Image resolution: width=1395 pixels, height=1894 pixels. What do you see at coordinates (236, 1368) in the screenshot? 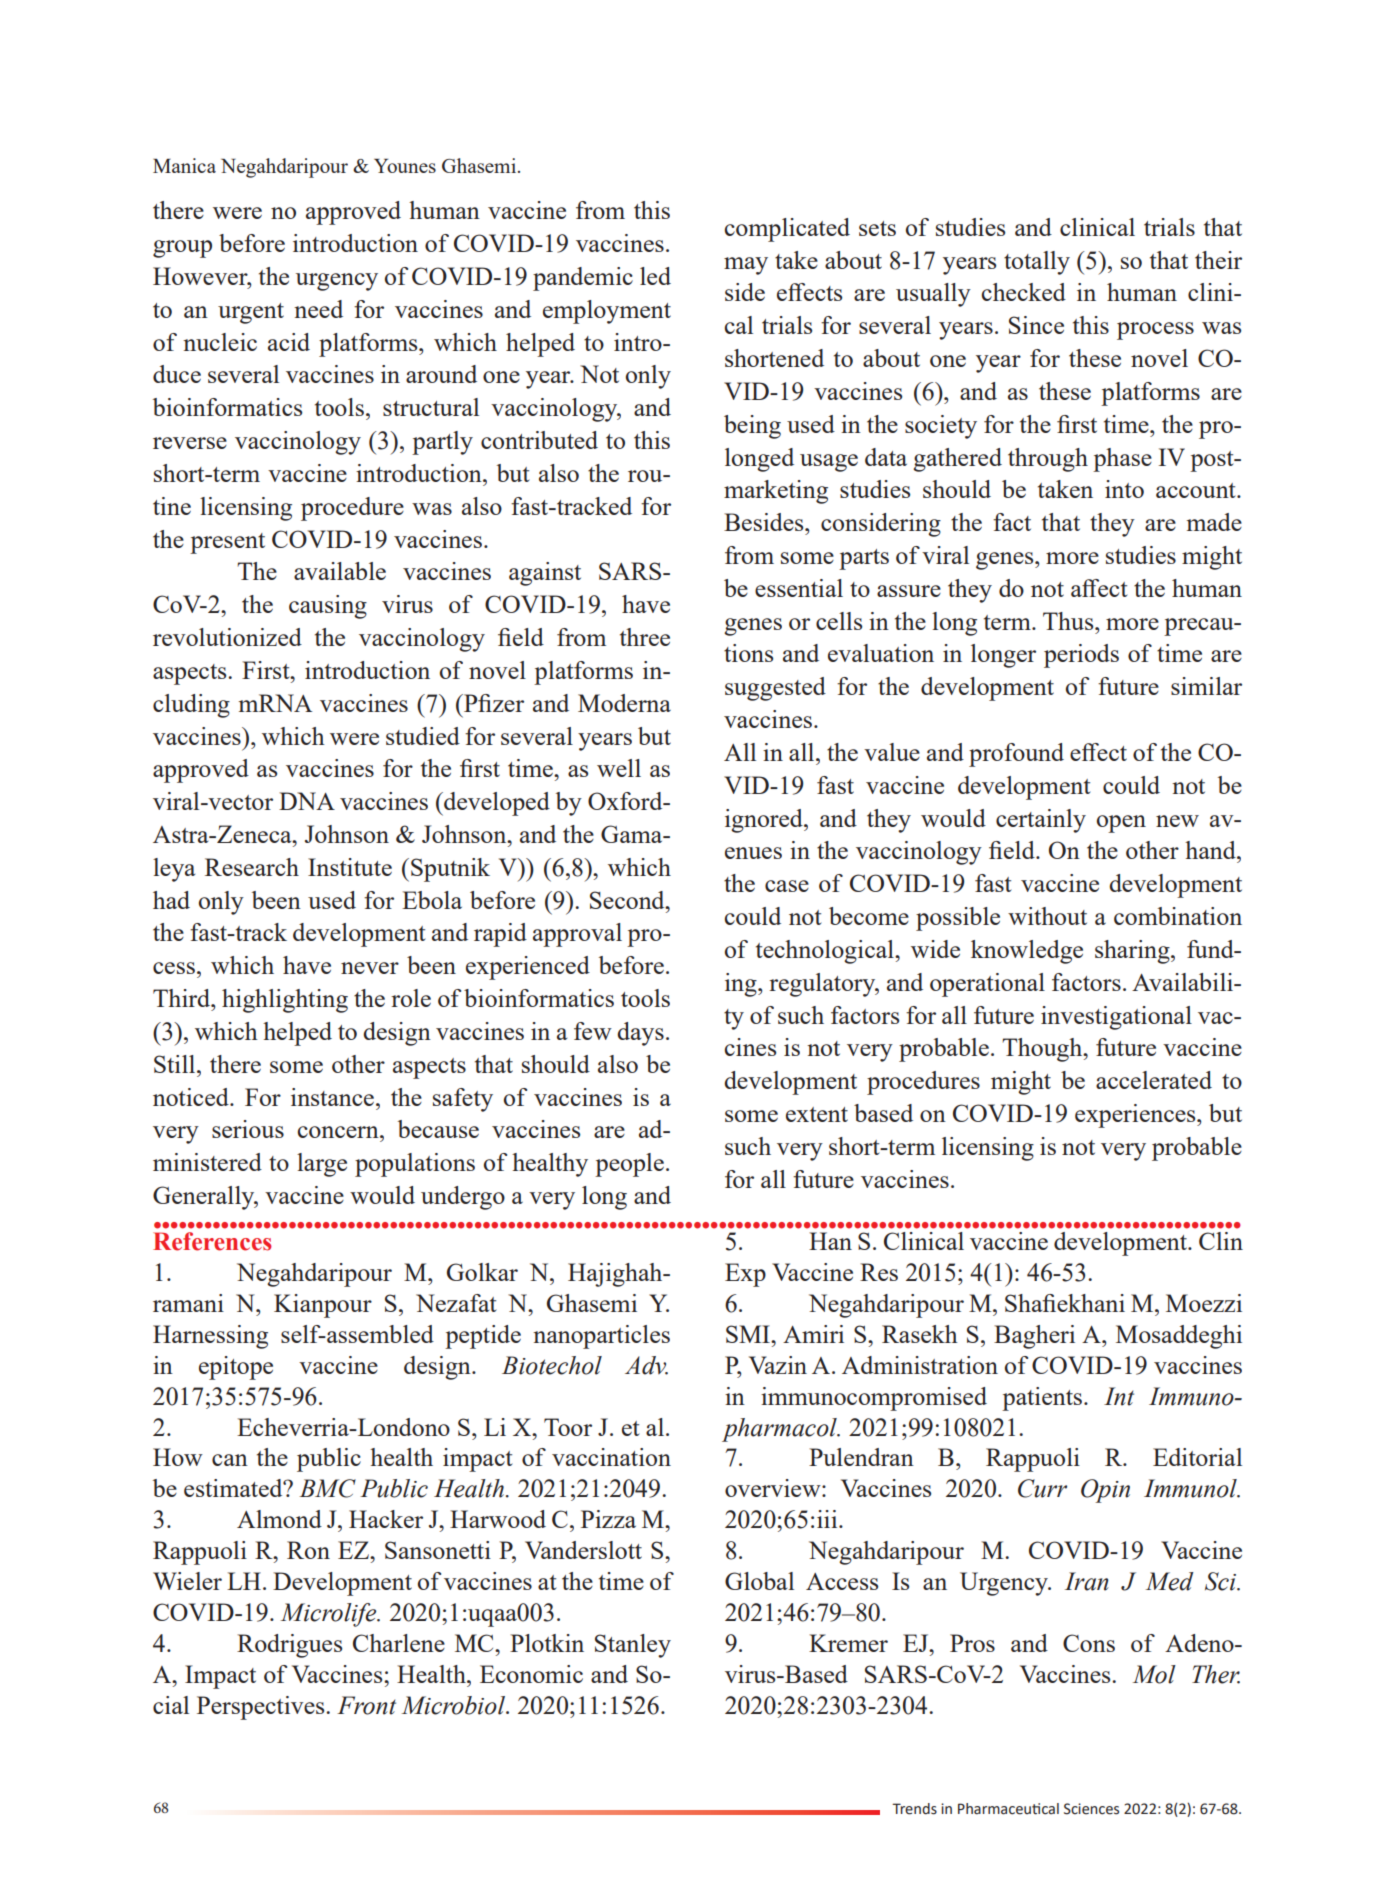
I see `epitope` at bounding box center [236, 1368].
